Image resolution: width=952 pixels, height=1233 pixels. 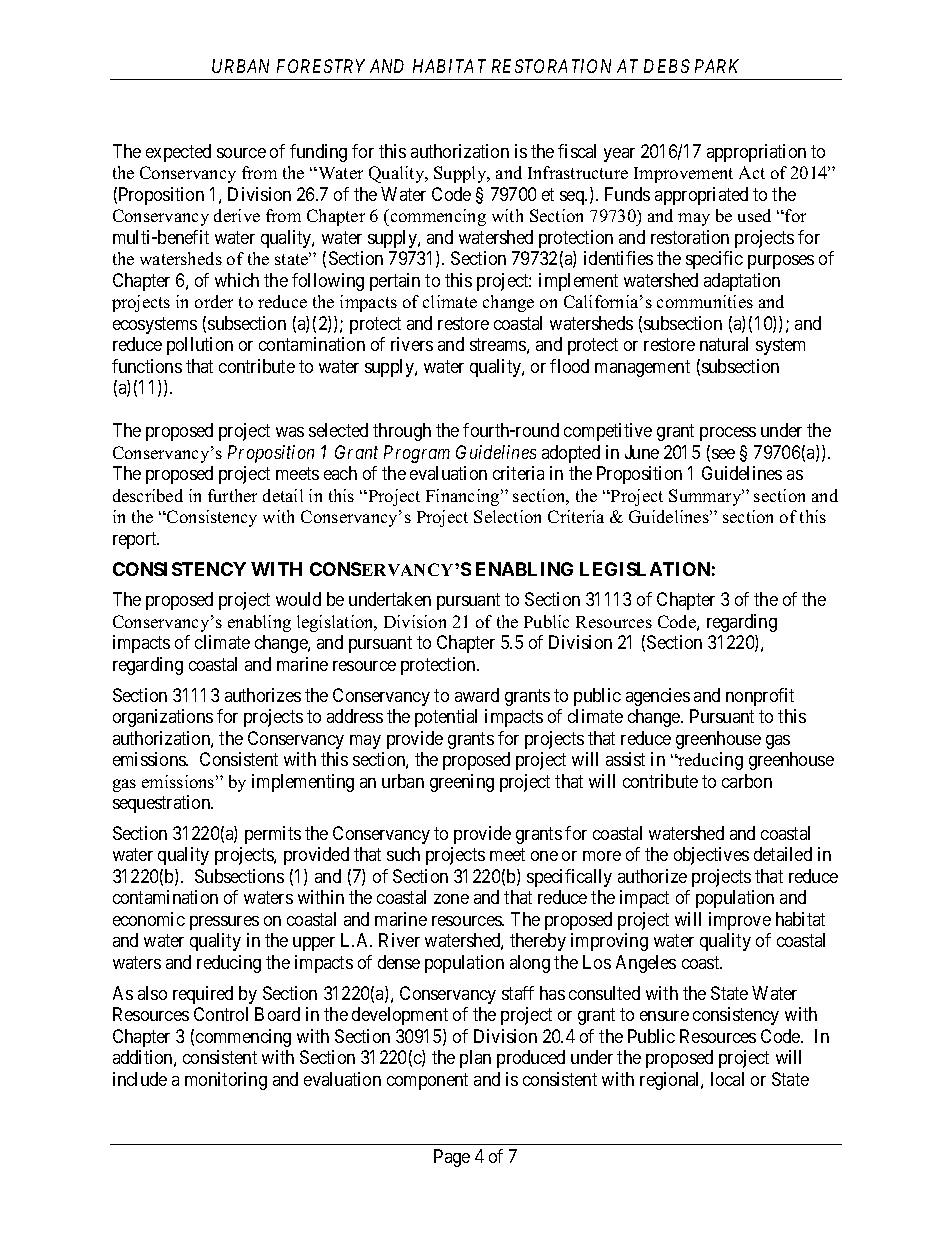 What do you see at coordinates (298, 599) in the page?
I see `would` at bounding box center [298, 599].
